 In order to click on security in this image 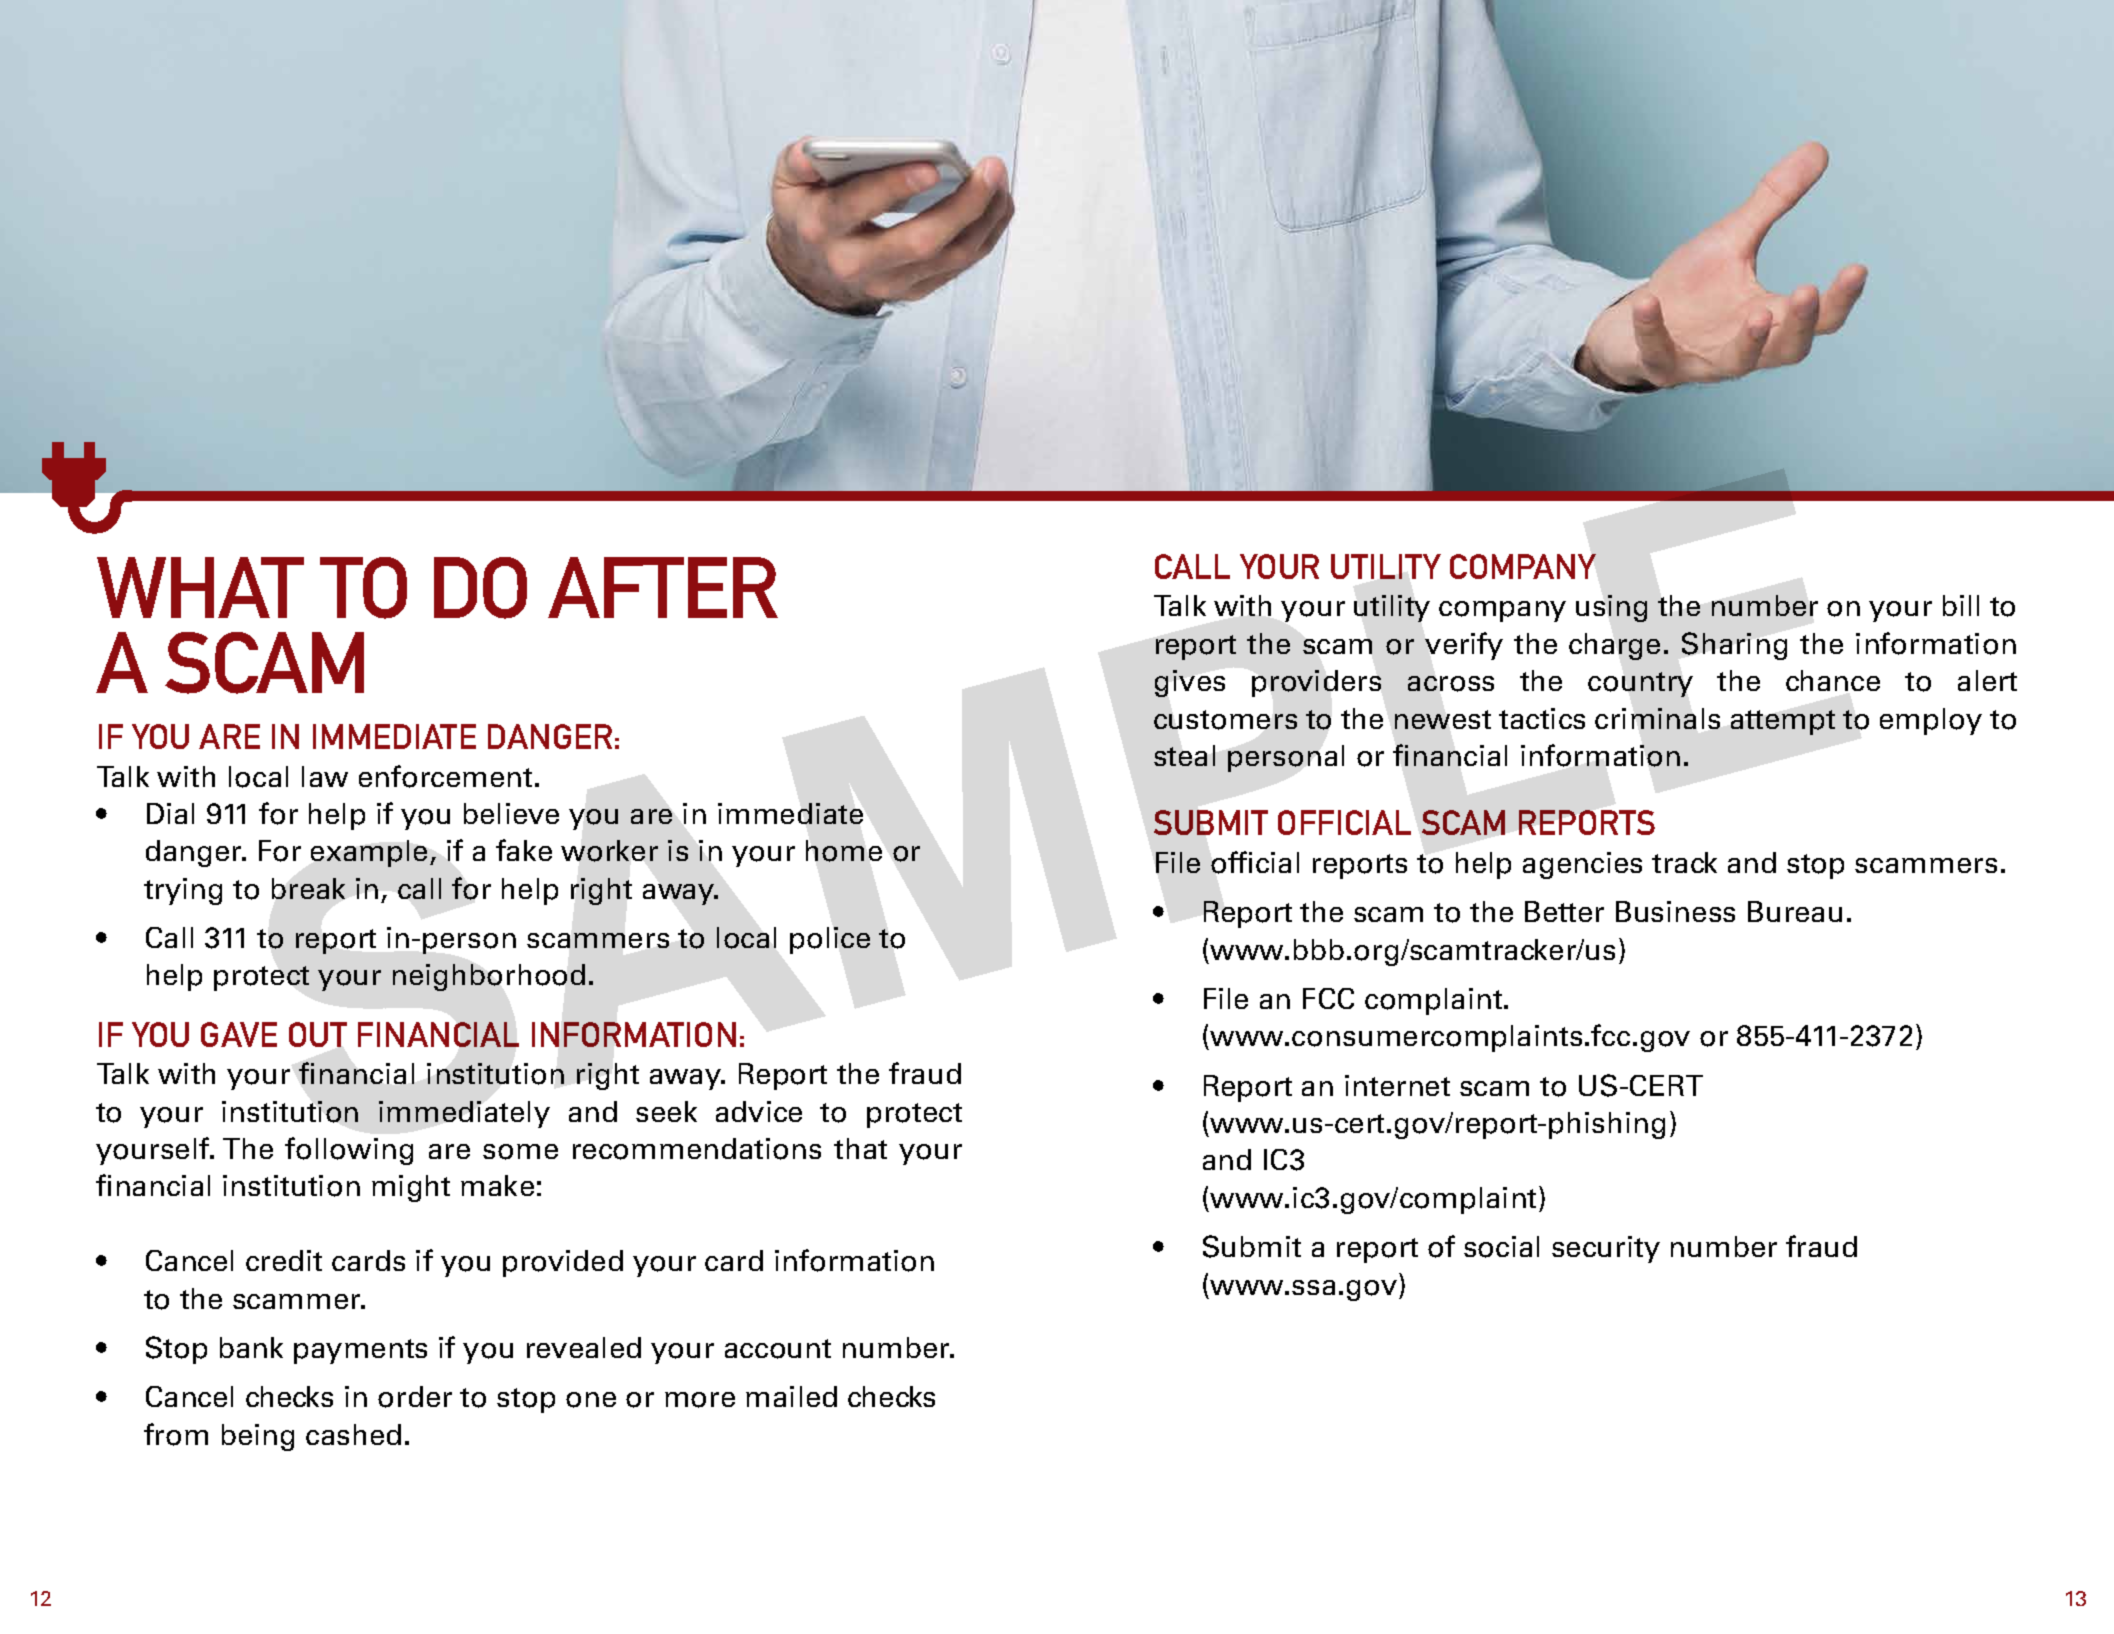, I will do `click(1606, 1249)`.
